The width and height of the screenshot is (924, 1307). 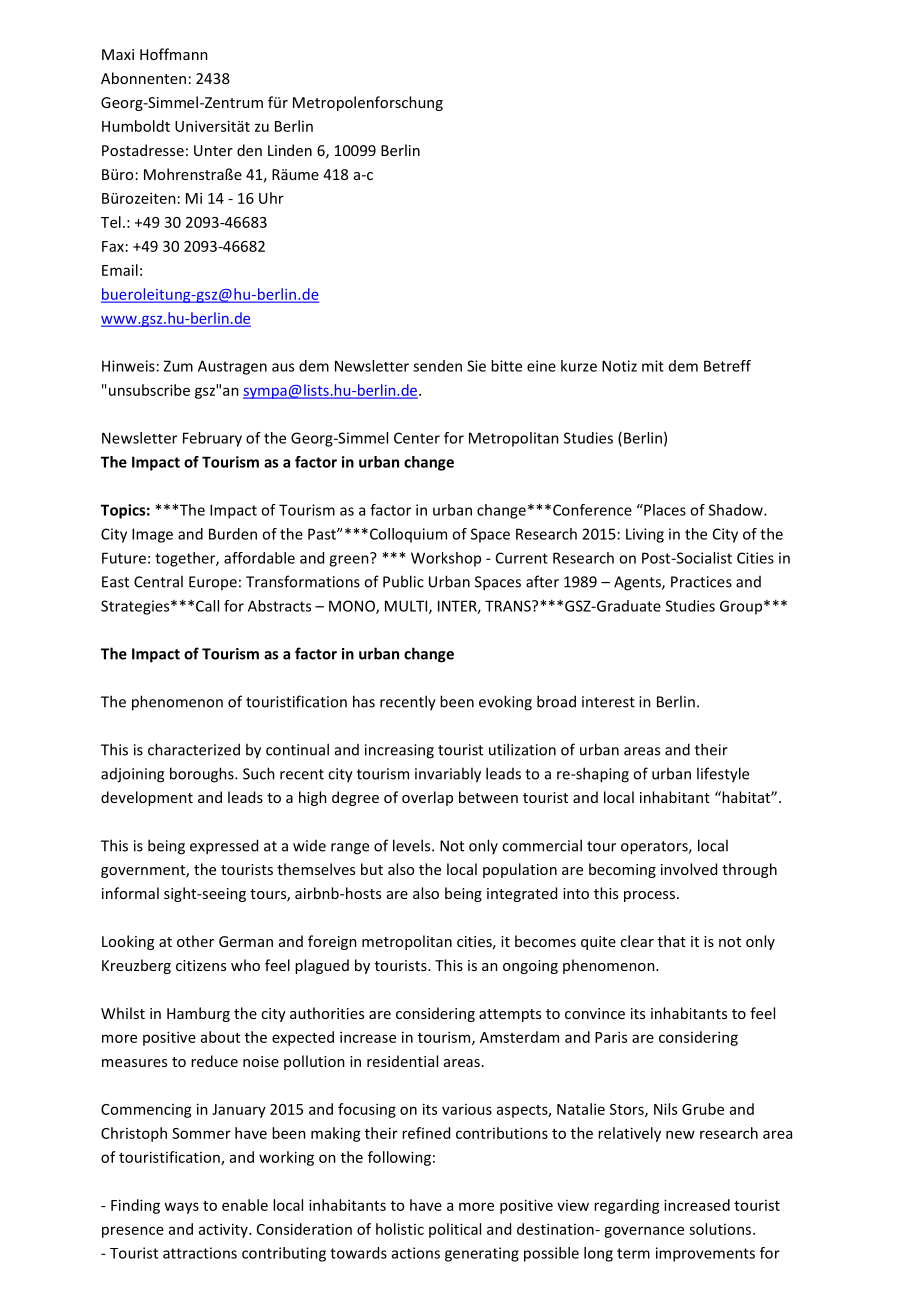 I want to click on eine, so click(x=541, y=366).
